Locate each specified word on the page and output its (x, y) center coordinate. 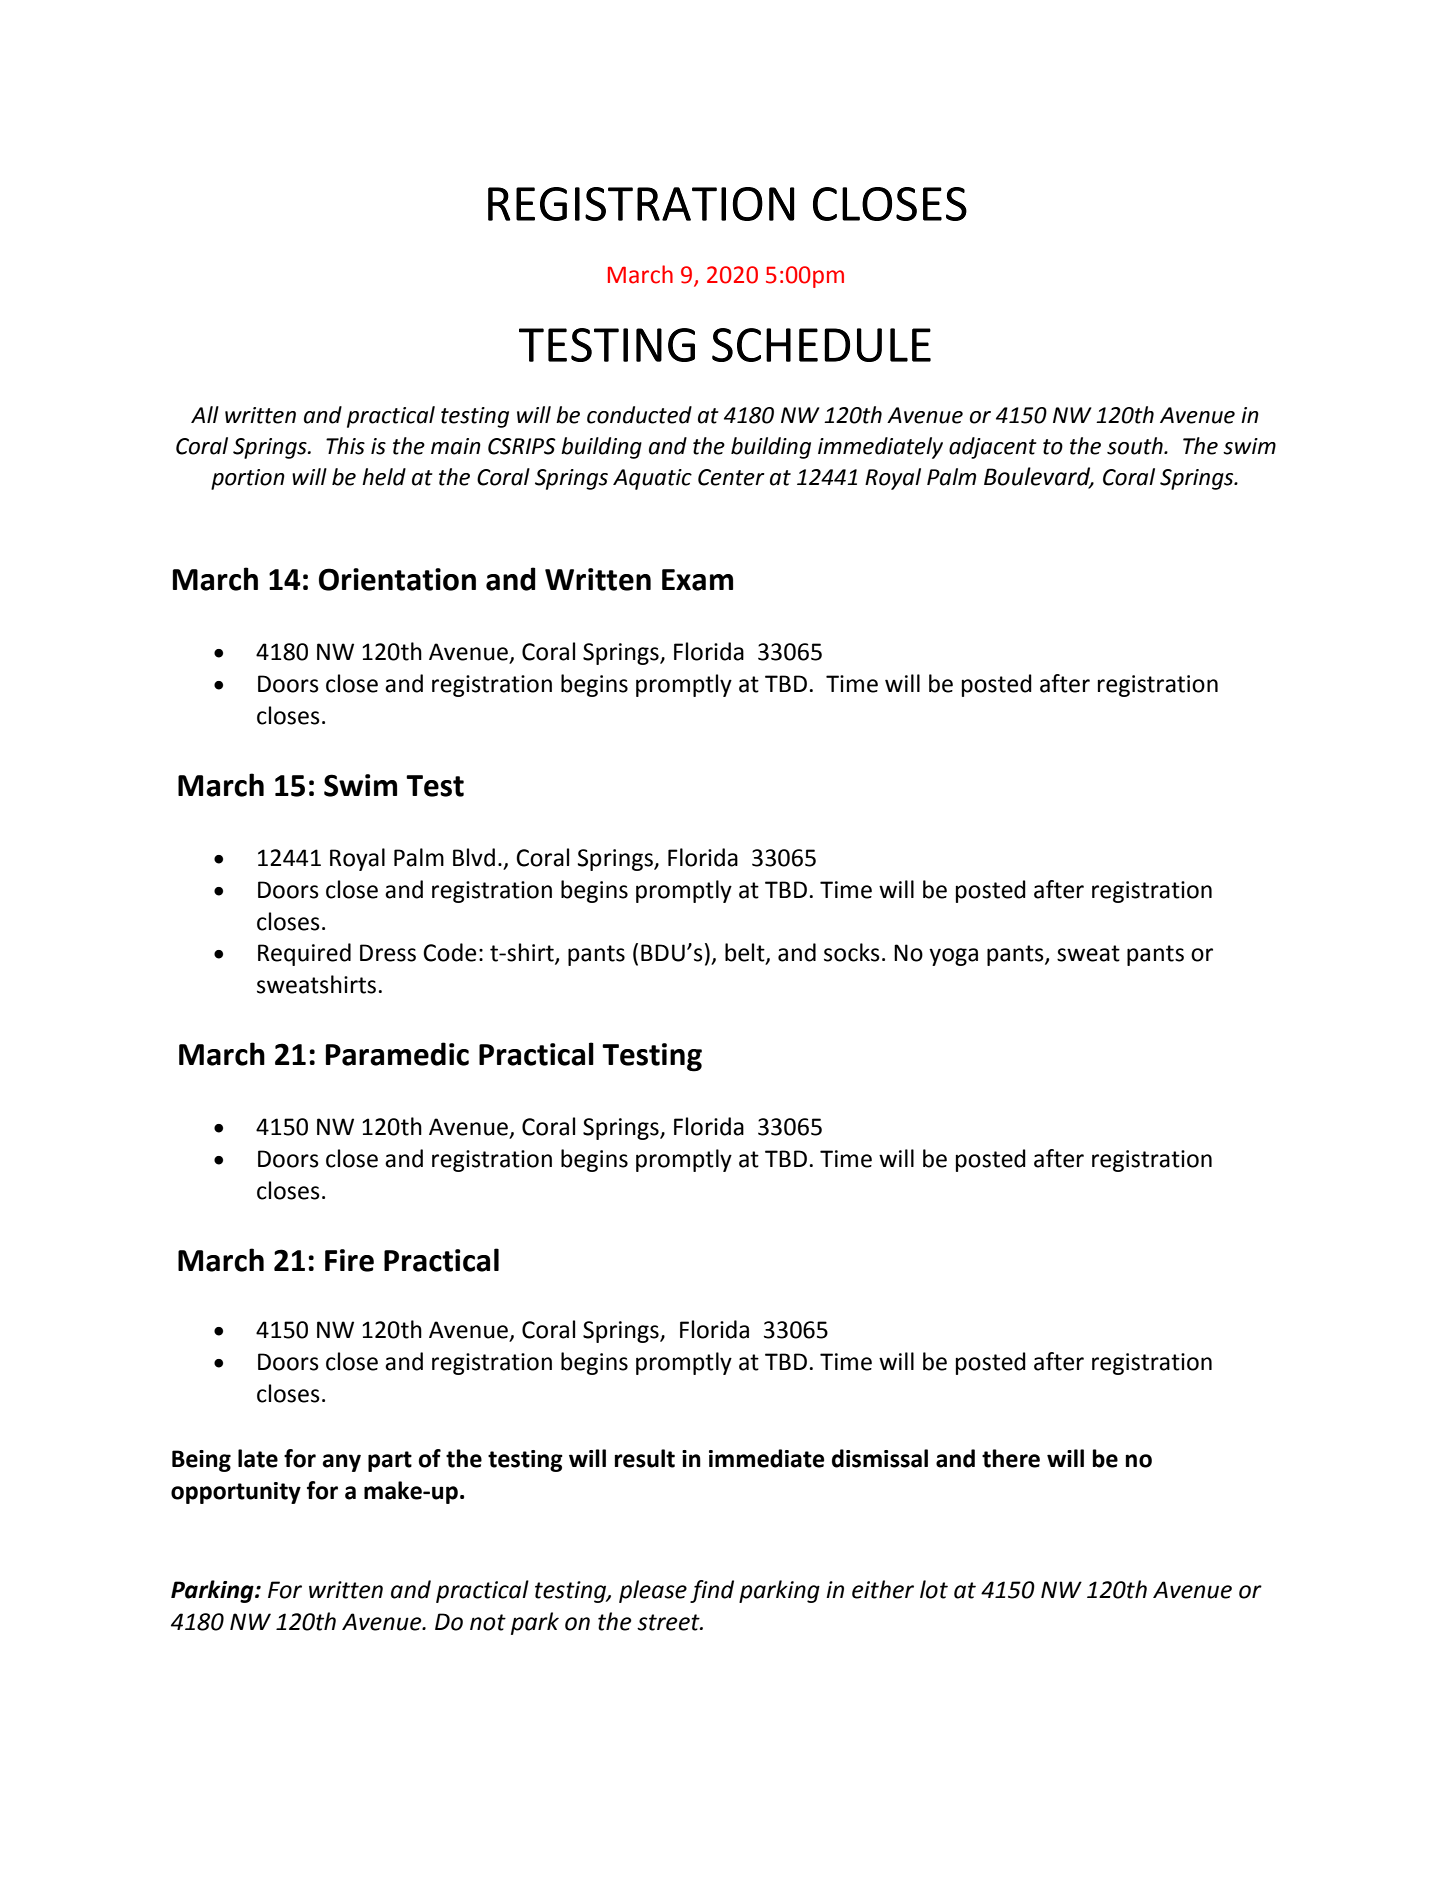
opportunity (236, 1493)
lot (934, 1589)
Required (304, 954)
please (653, 1591)
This (345, 446)
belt (746, 953)
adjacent (993, 448)
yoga (953, 957)
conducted (639, 415)
